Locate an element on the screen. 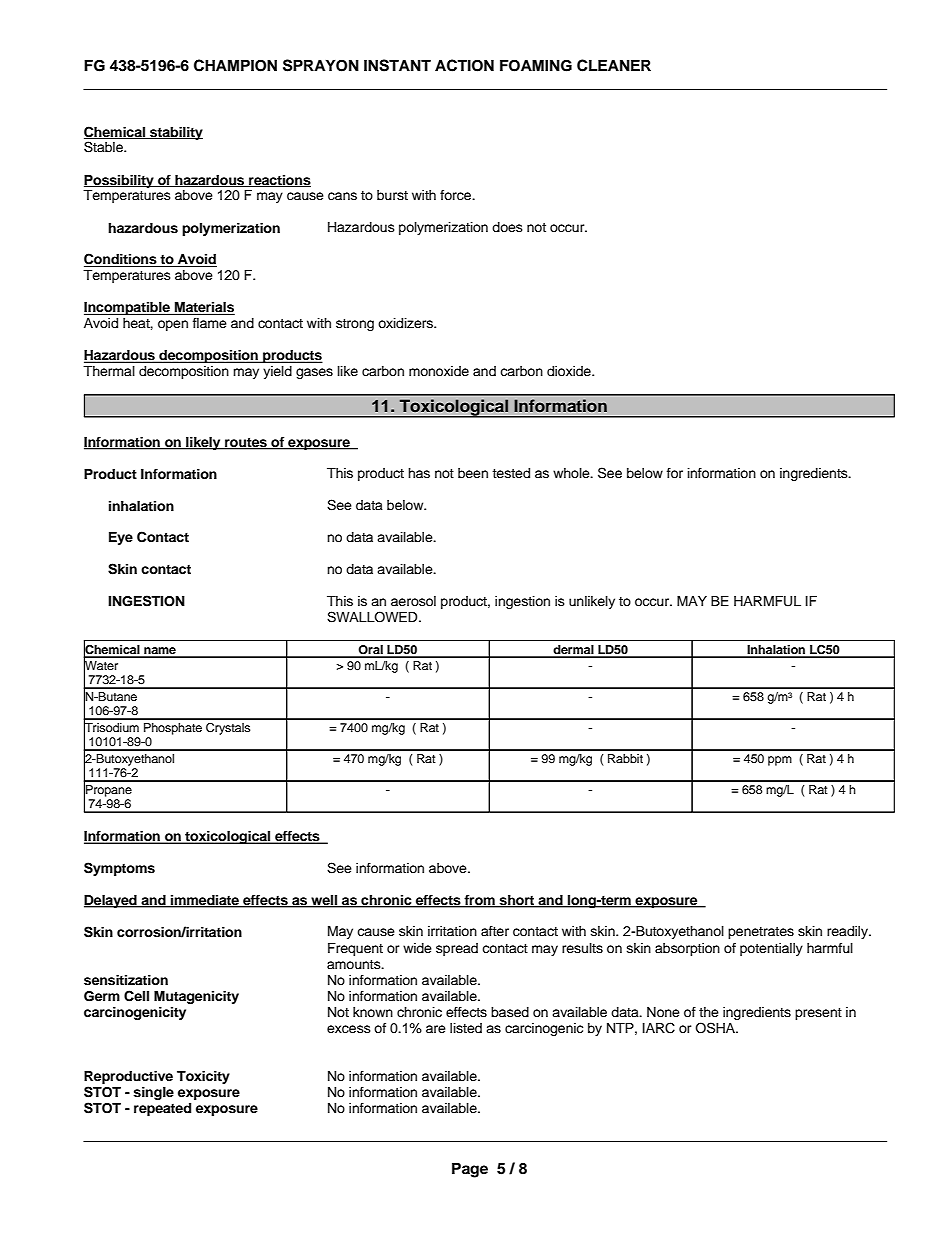  repeated is located at coordinates (162, 1109).
